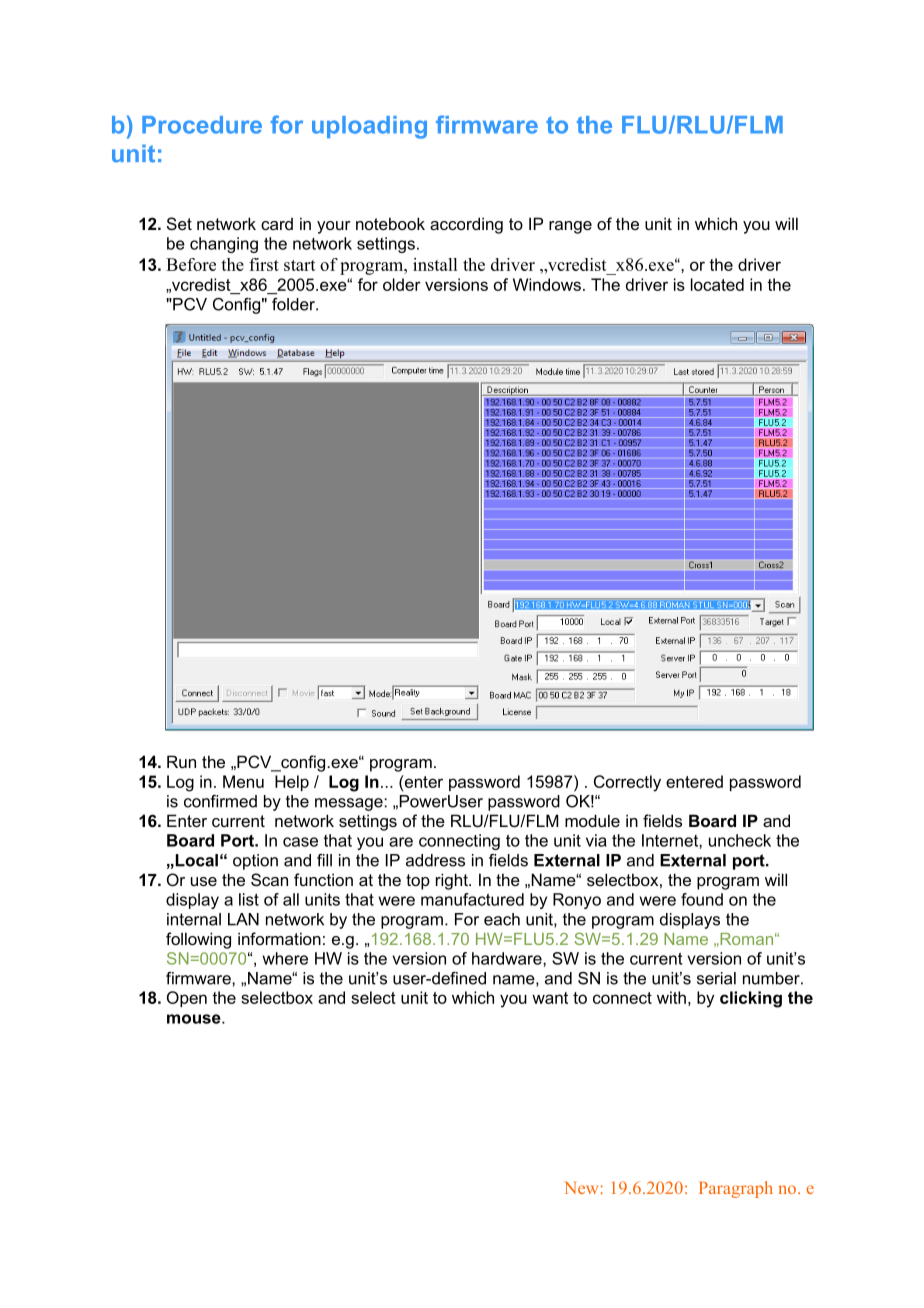 The image size is (924, 1308). I want to click on according, so click(466, 225).
